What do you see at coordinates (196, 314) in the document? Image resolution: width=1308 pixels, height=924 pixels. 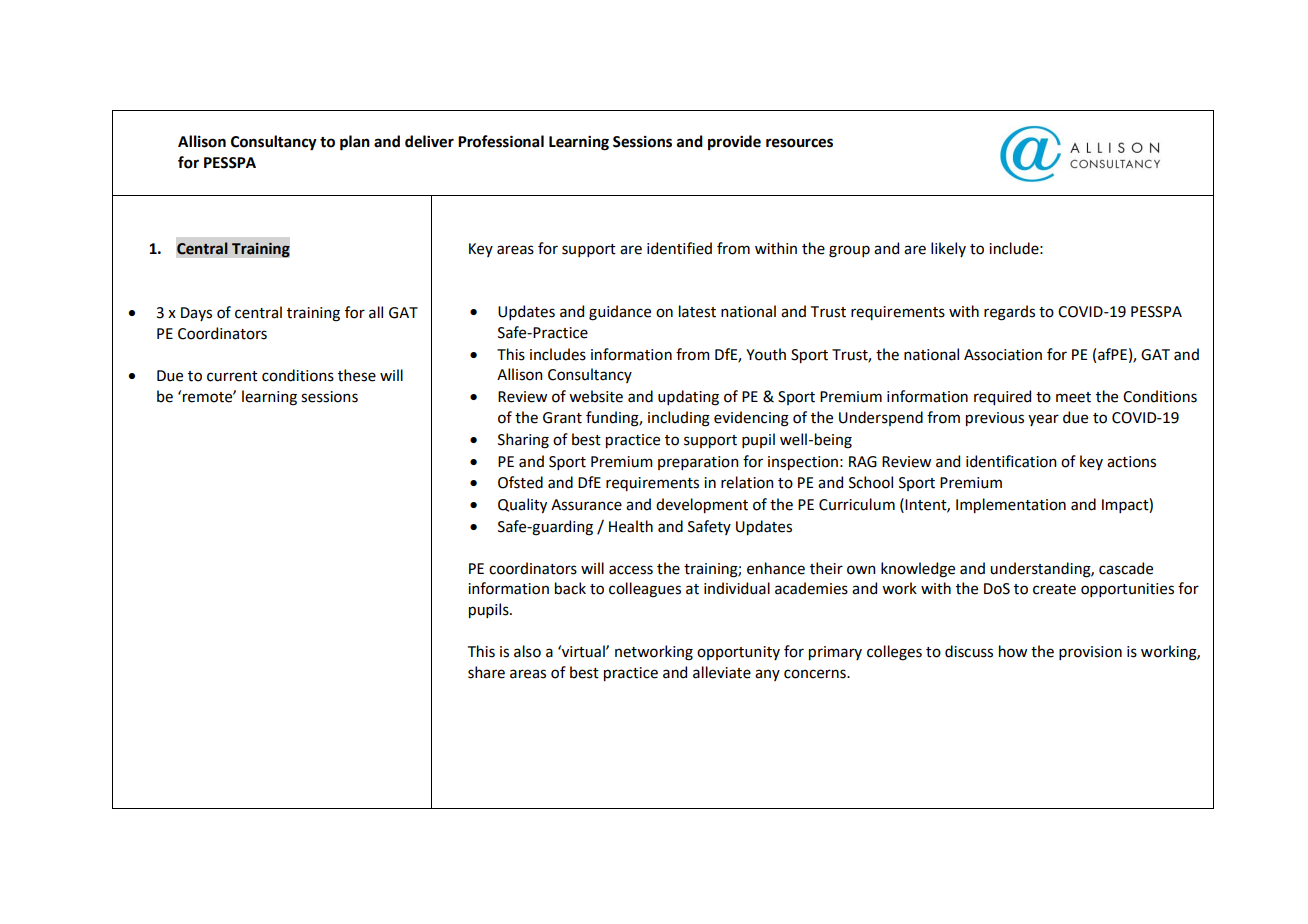 I see `Days` at bounding box center [196, 314].
